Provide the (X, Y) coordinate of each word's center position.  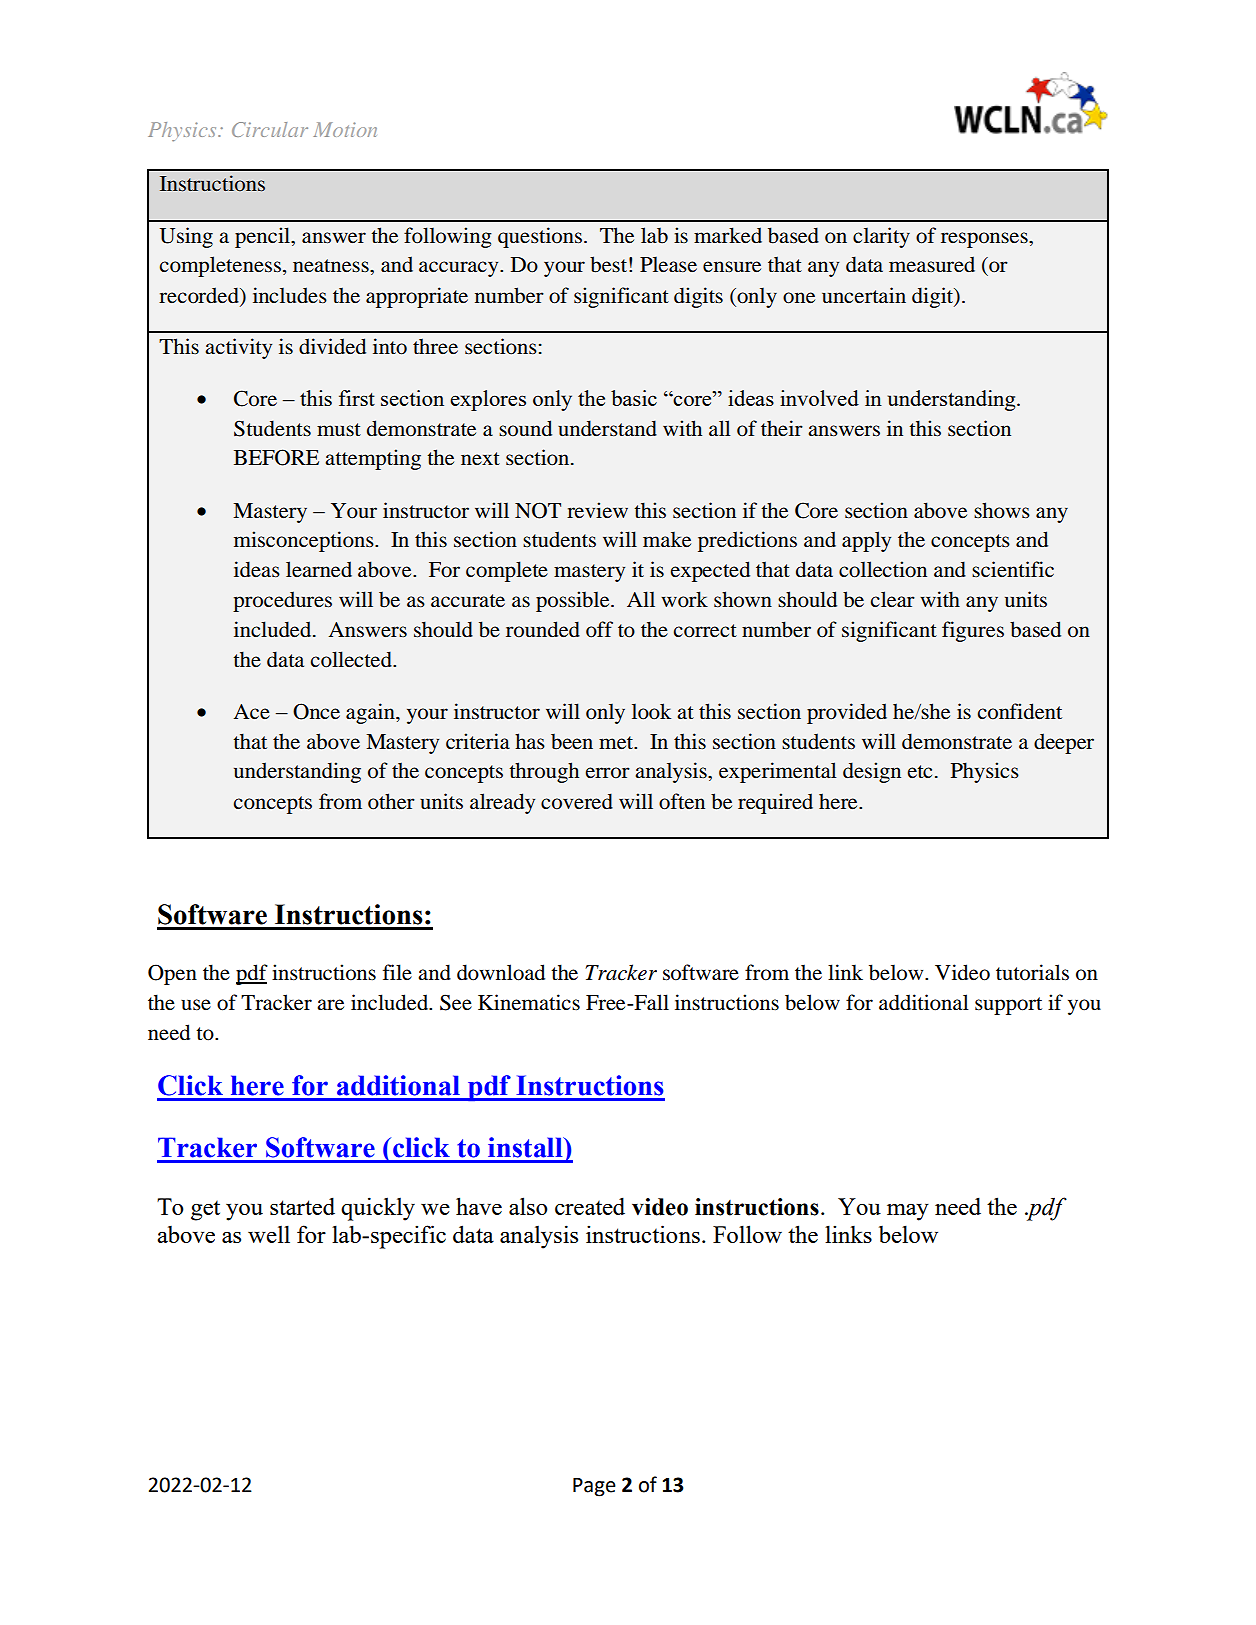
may (908, 1212)
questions (540, 237)
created (590, 1206)
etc (920, 771)
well (269, 1234)
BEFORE (276, 457)
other (391, 801)
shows (1002, 510)
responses (985, 240)
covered (577, 801)
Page (594, 1487)
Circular (270, 129)
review (597, 510)
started (302, 1206)
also (528, 1206)
